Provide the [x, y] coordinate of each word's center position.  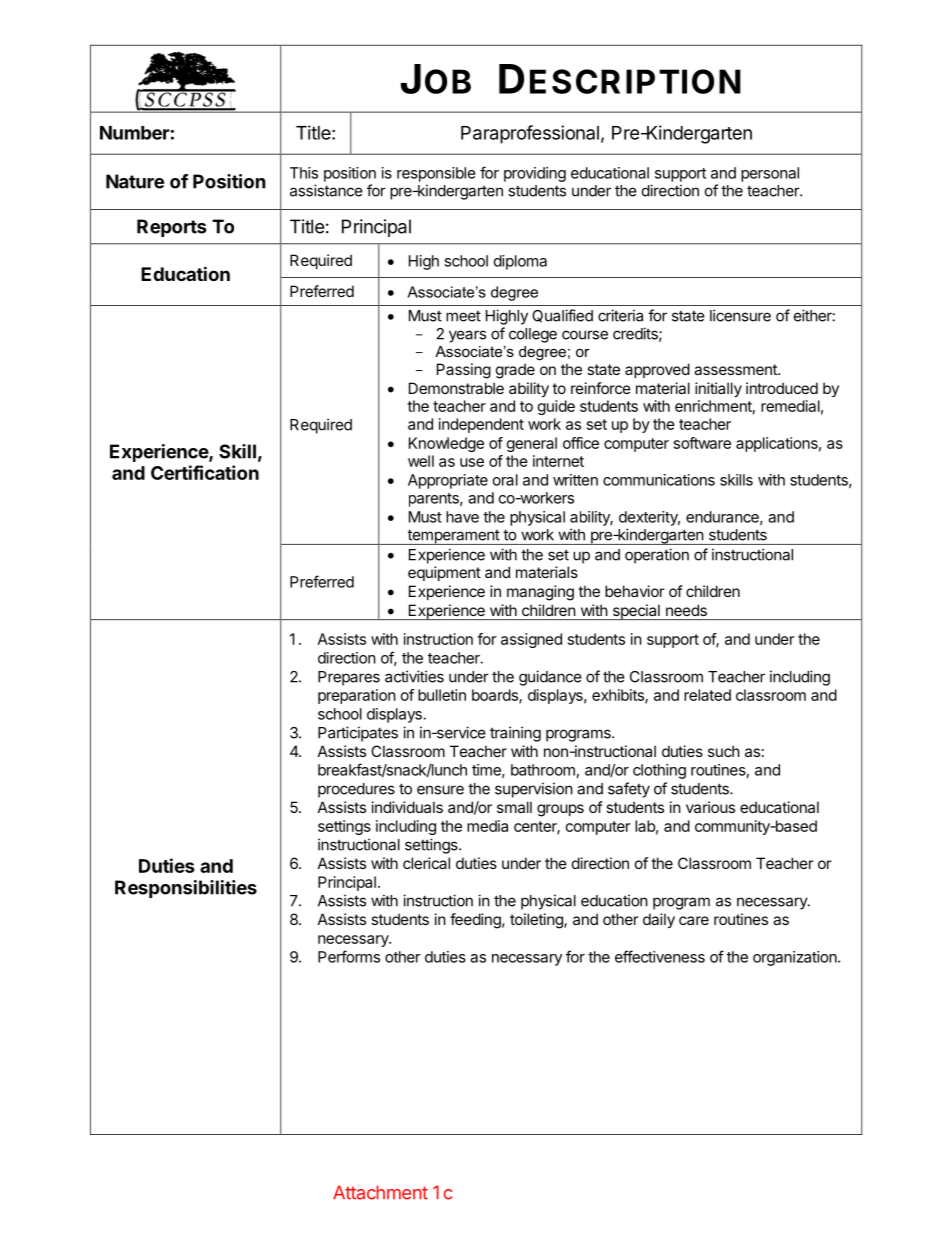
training [515, 734]
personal [770, 174]
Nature [135, 181]
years [467, 336]
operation [657, 556]
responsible [436, 174]
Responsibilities [186, 889]
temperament [453, 537]
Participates [358, 734]
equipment [444, 573]
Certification [205, 472]
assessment [736, 369]
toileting [537, 921]
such [724, 751]
